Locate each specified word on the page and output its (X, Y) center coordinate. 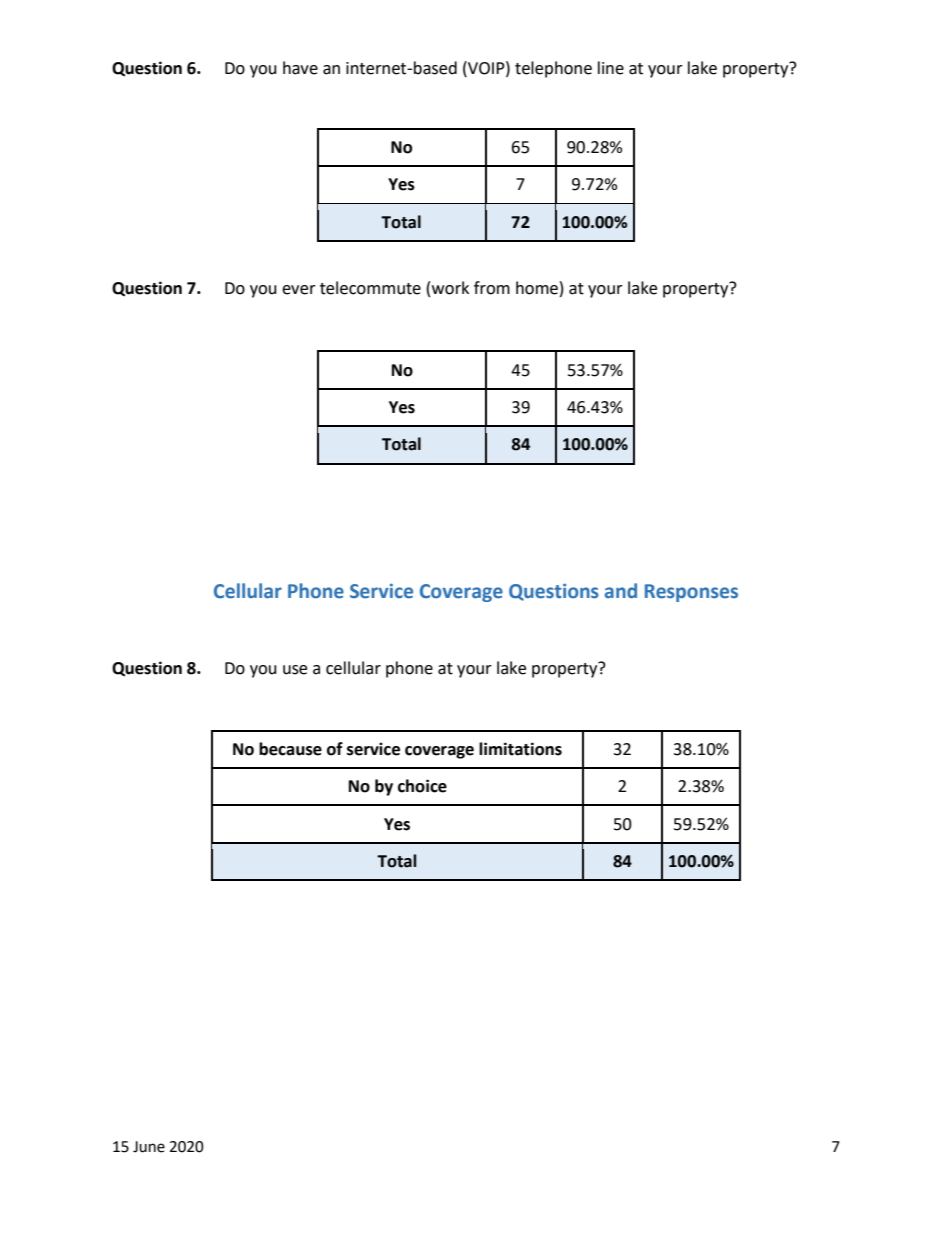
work (450, 288)
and (621, 591)
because (290, 749)
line (611, 68)
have (300, 68)
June (149, 1147)
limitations (520, 749)
